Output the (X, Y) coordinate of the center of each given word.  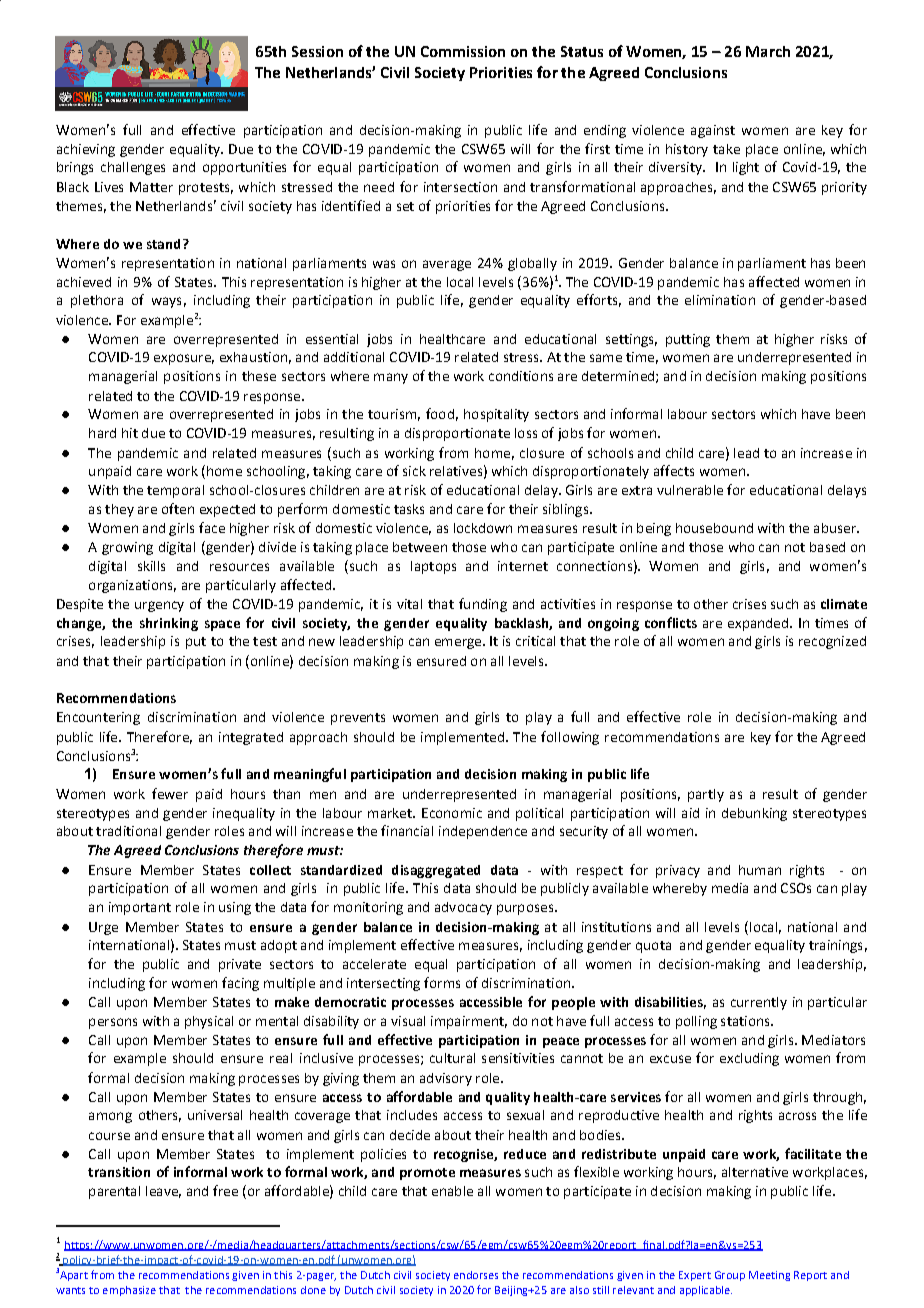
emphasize (129, 1291)
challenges (133, 168)
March (768, 51)
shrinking (169, 624)
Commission (463, 51)
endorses (476, 1275)
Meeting (769, 1276)
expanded (759, 624)
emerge (459, 643)
